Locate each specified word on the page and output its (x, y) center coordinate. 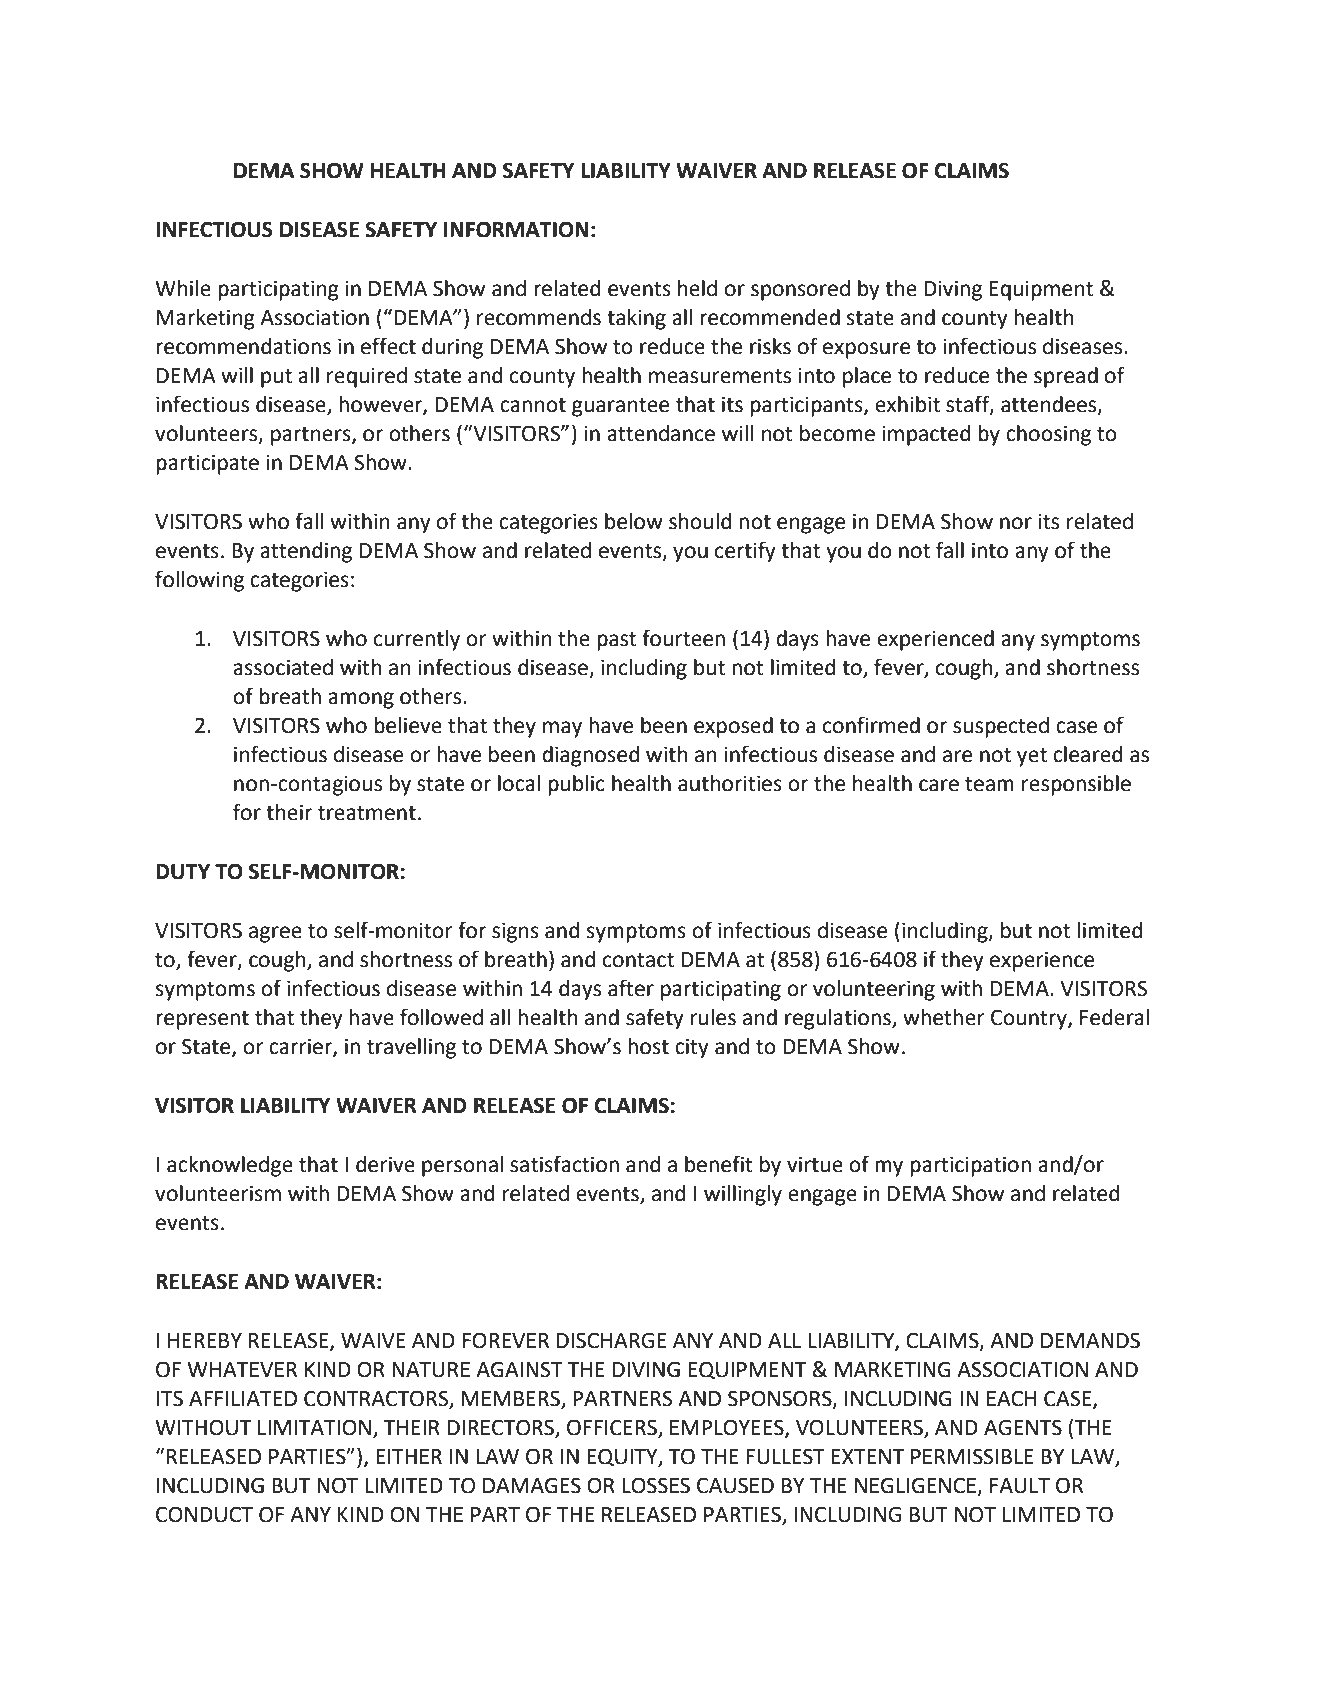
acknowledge (230, 1166)
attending (306, 552)
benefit (719, 1164)
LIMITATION (314, 1427)
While (183, 288)
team (989, 784)
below (634, 521)
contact (638, 960)
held (697, 288)
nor (1016, 523)
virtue (815, 1164)
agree (275, 934)
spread (1066, 377)
